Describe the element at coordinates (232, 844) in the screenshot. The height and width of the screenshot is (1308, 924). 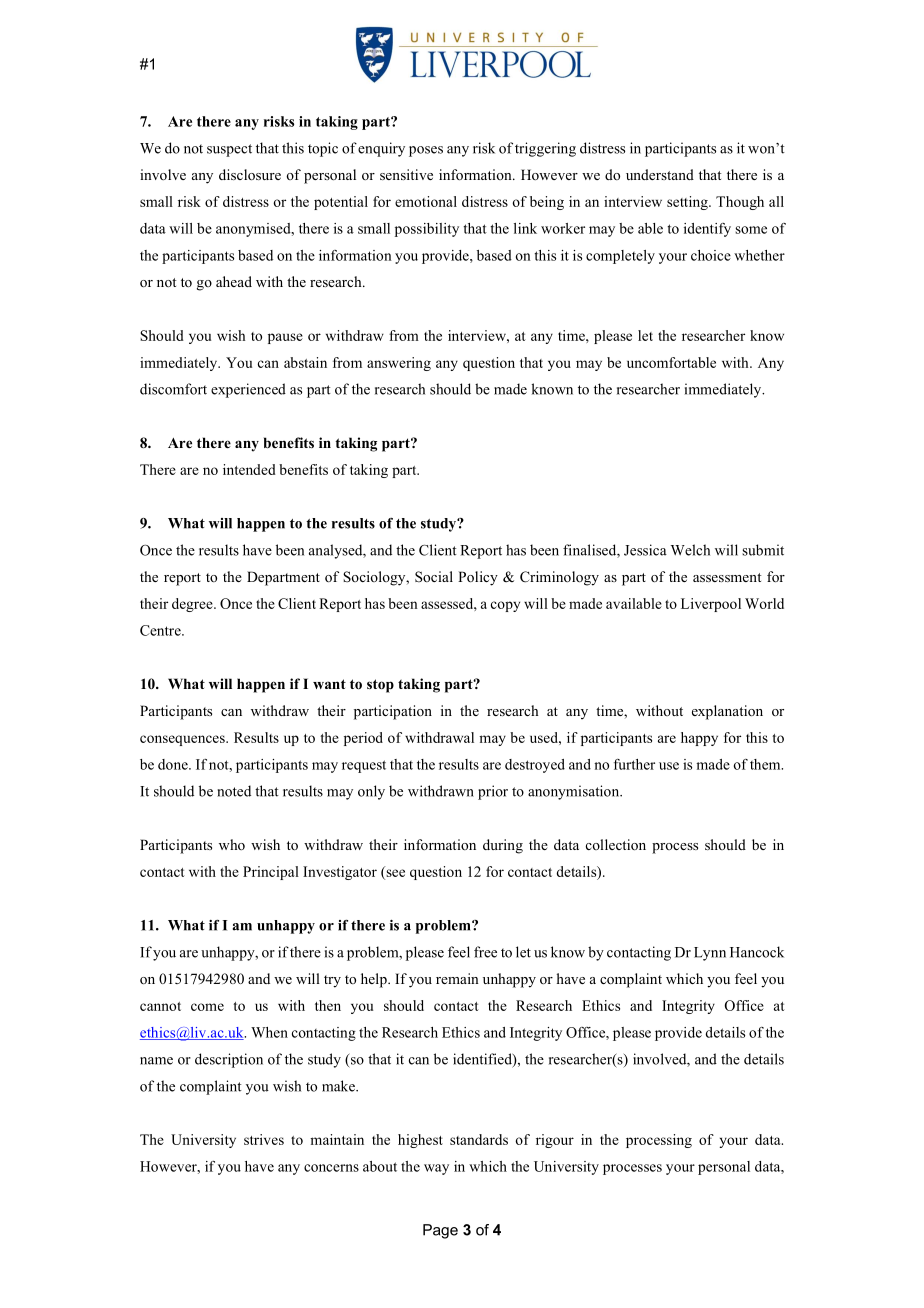
I see `who` at that location.
